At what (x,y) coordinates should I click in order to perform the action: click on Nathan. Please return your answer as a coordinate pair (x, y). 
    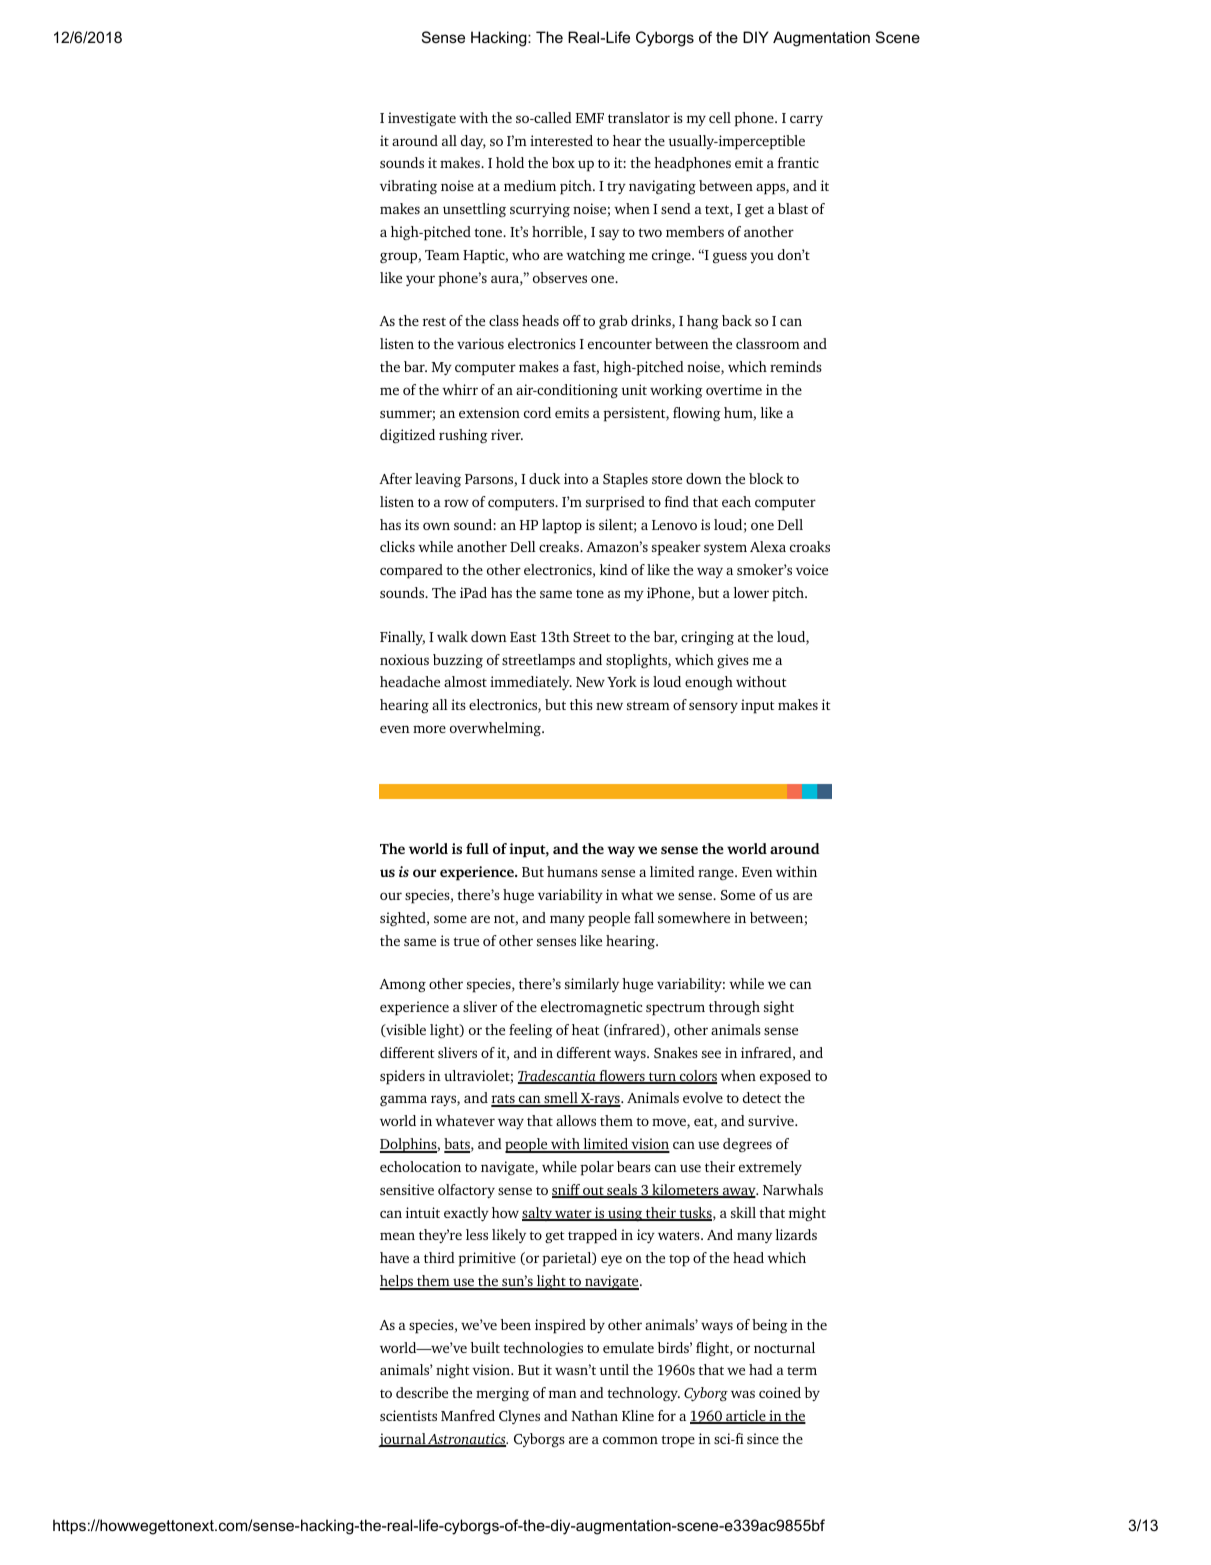
    Looking at the image, I should click on (594, 1415).
